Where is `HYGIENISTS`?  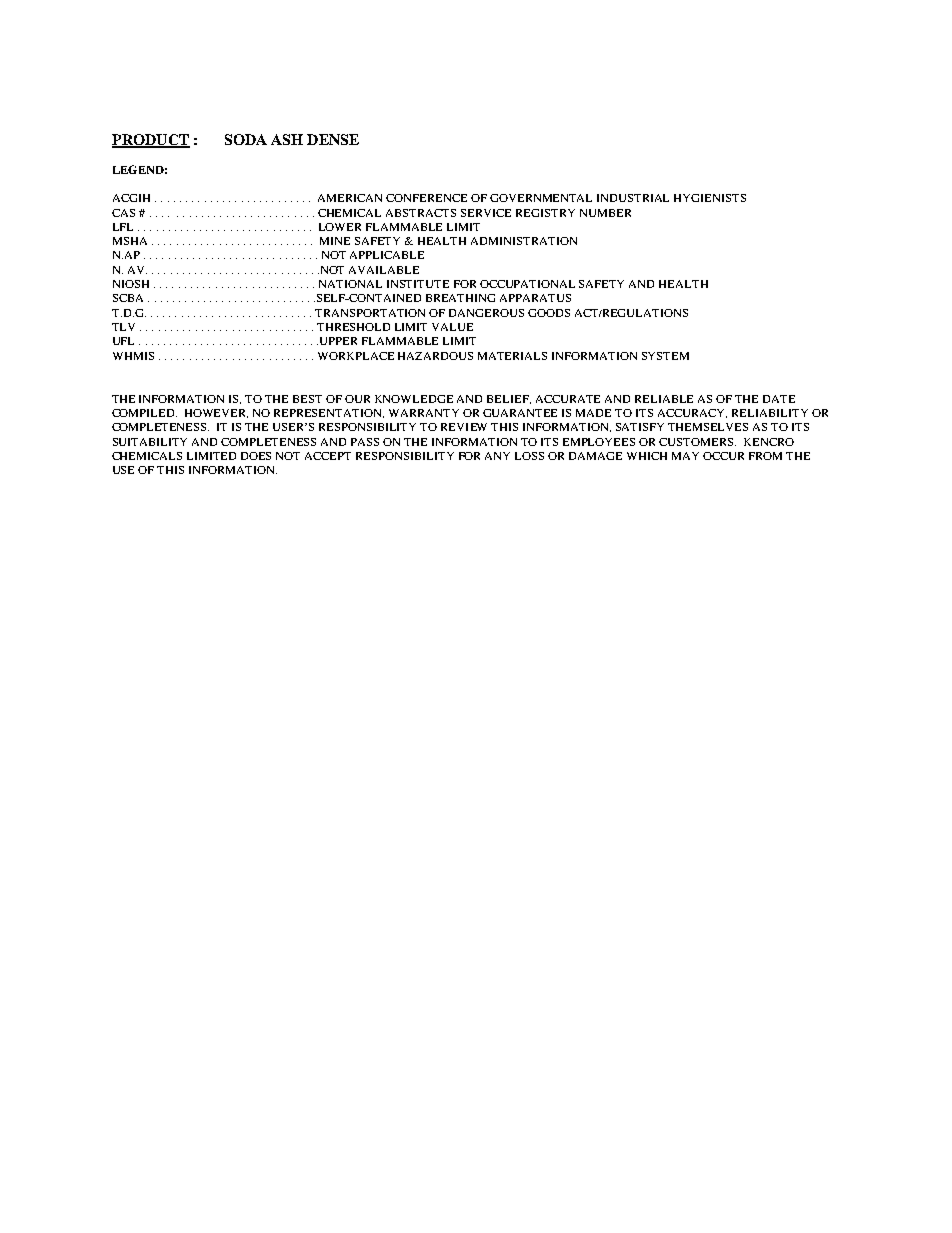 HYGIENISTS is located at coordinates (710, 198).
